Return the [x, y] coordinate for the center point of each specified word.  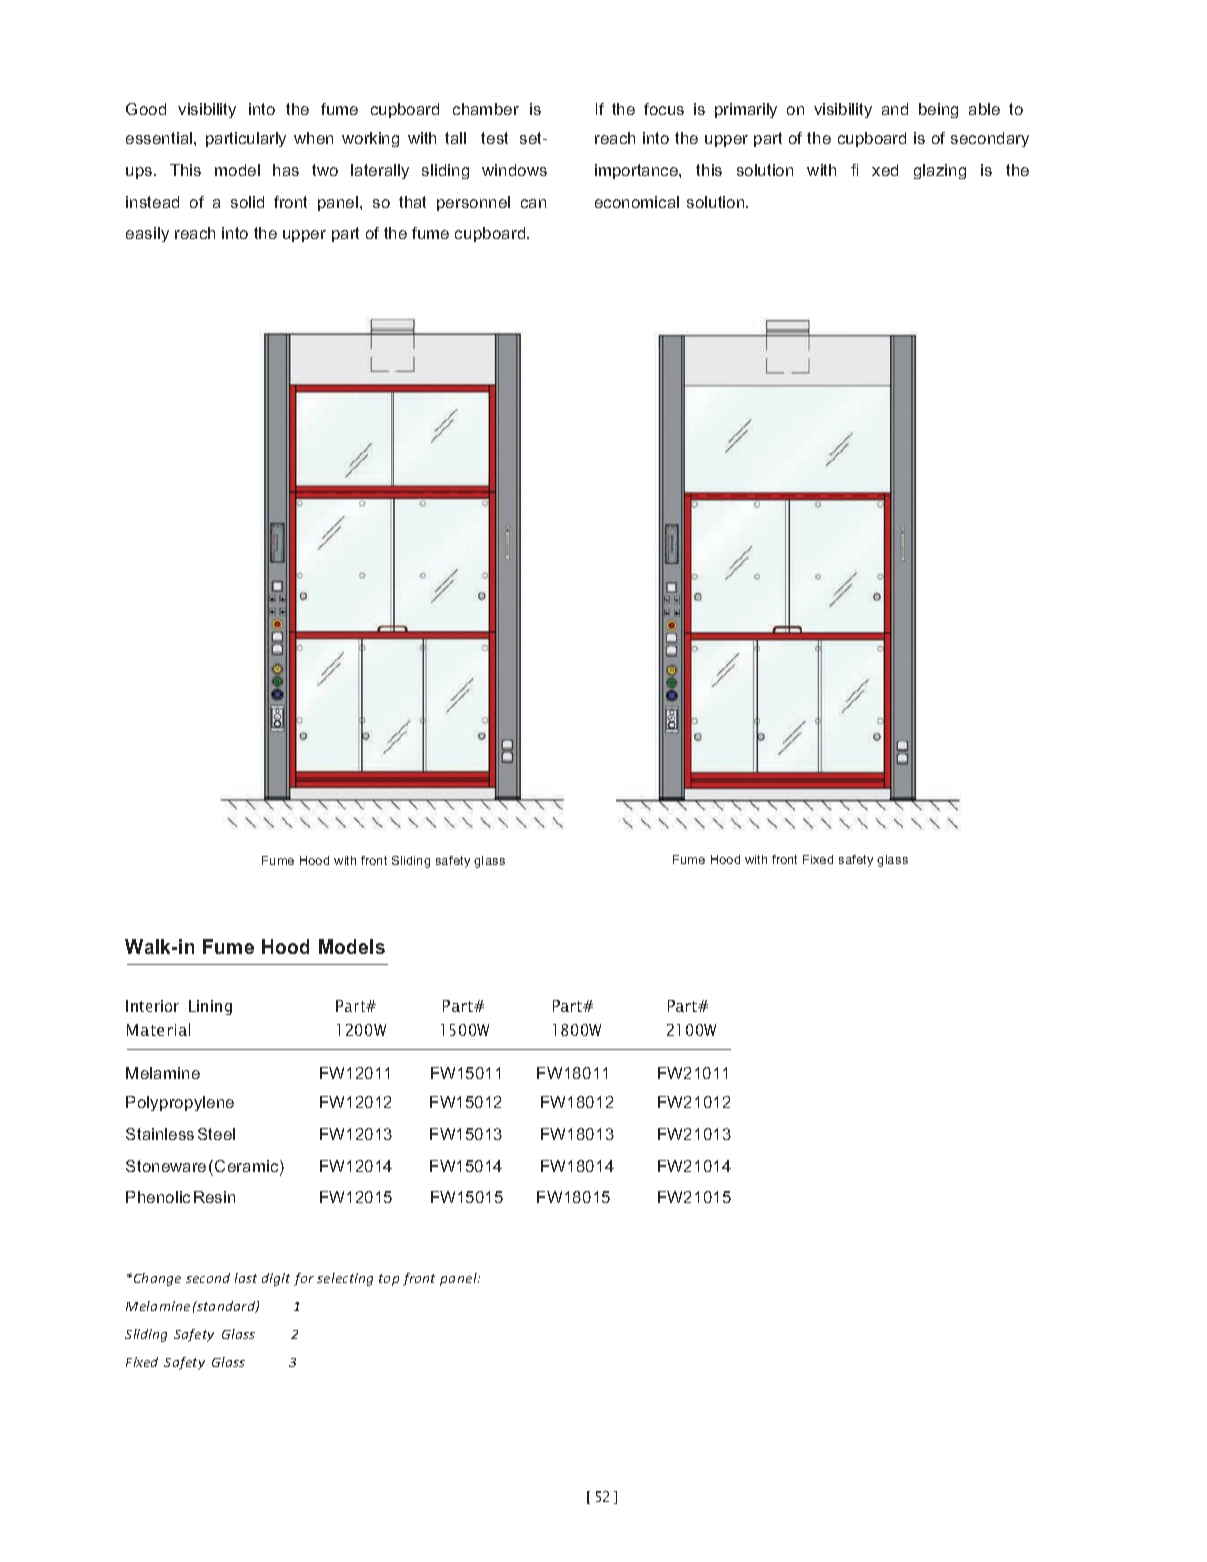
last [246, 1278]
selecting [345, 1279]
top [389, 1280]
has [286, 170]
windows [514, 170]
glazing [940, 171]
